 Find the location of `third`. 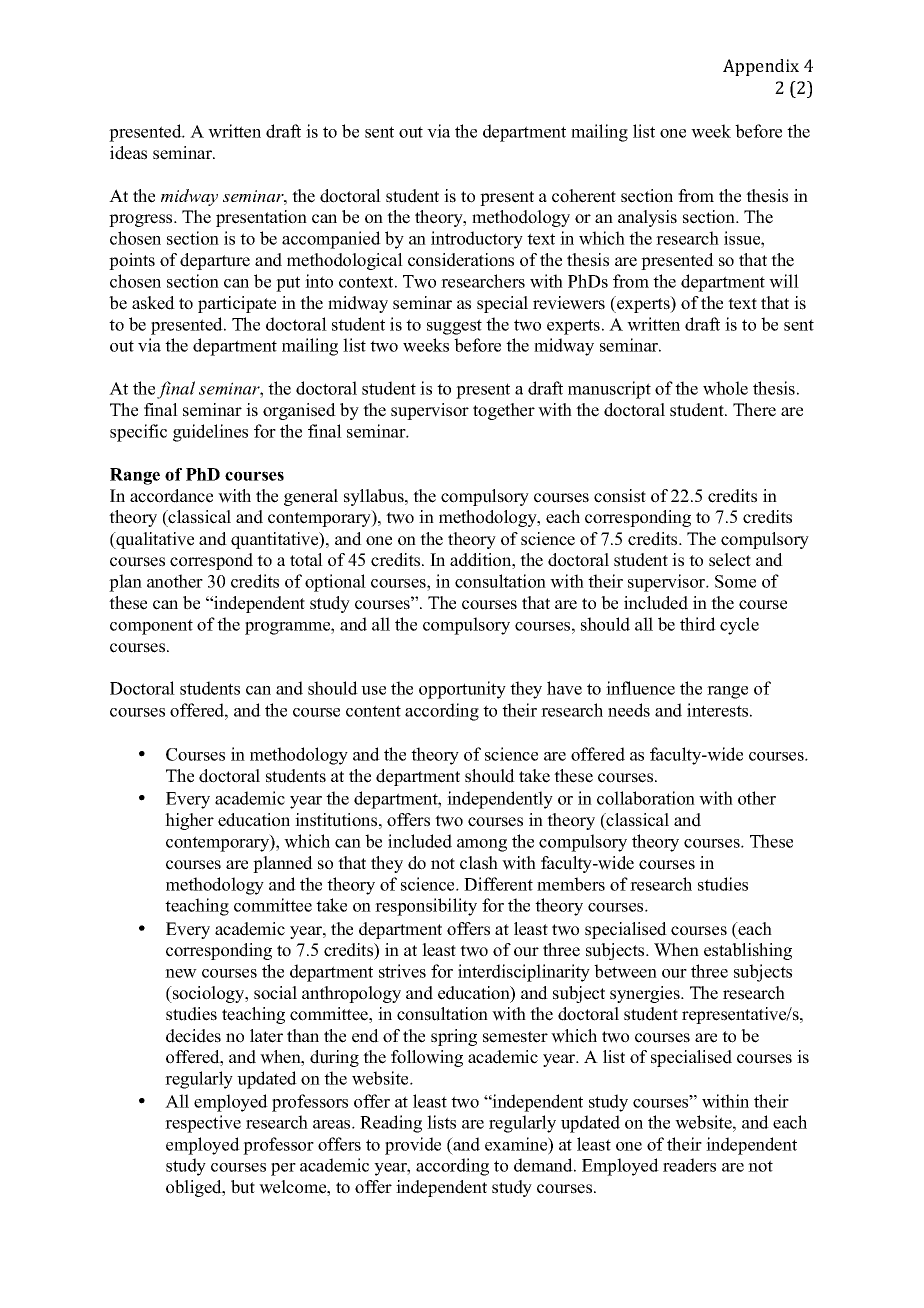

third is located at coordinates (698, 624).
